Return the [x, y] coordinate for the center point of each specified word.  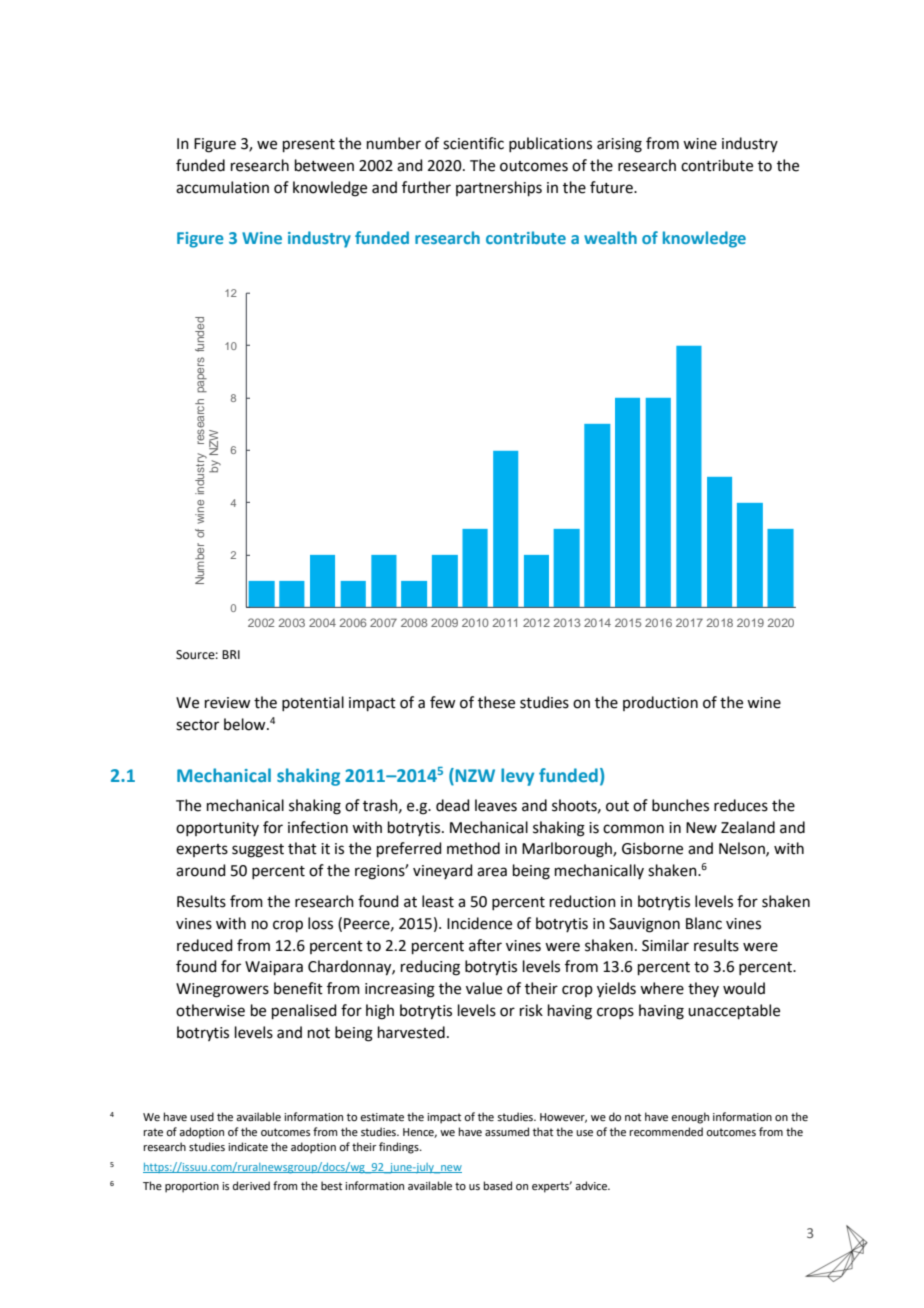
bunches [680, 805]
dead [453, 805]
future [612, 187]
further [426, 187]
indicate [248, 1146]
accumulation [222, 187]
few [442, 702]
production [660, 703]
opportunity [217, 829]
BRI [231, 654]
